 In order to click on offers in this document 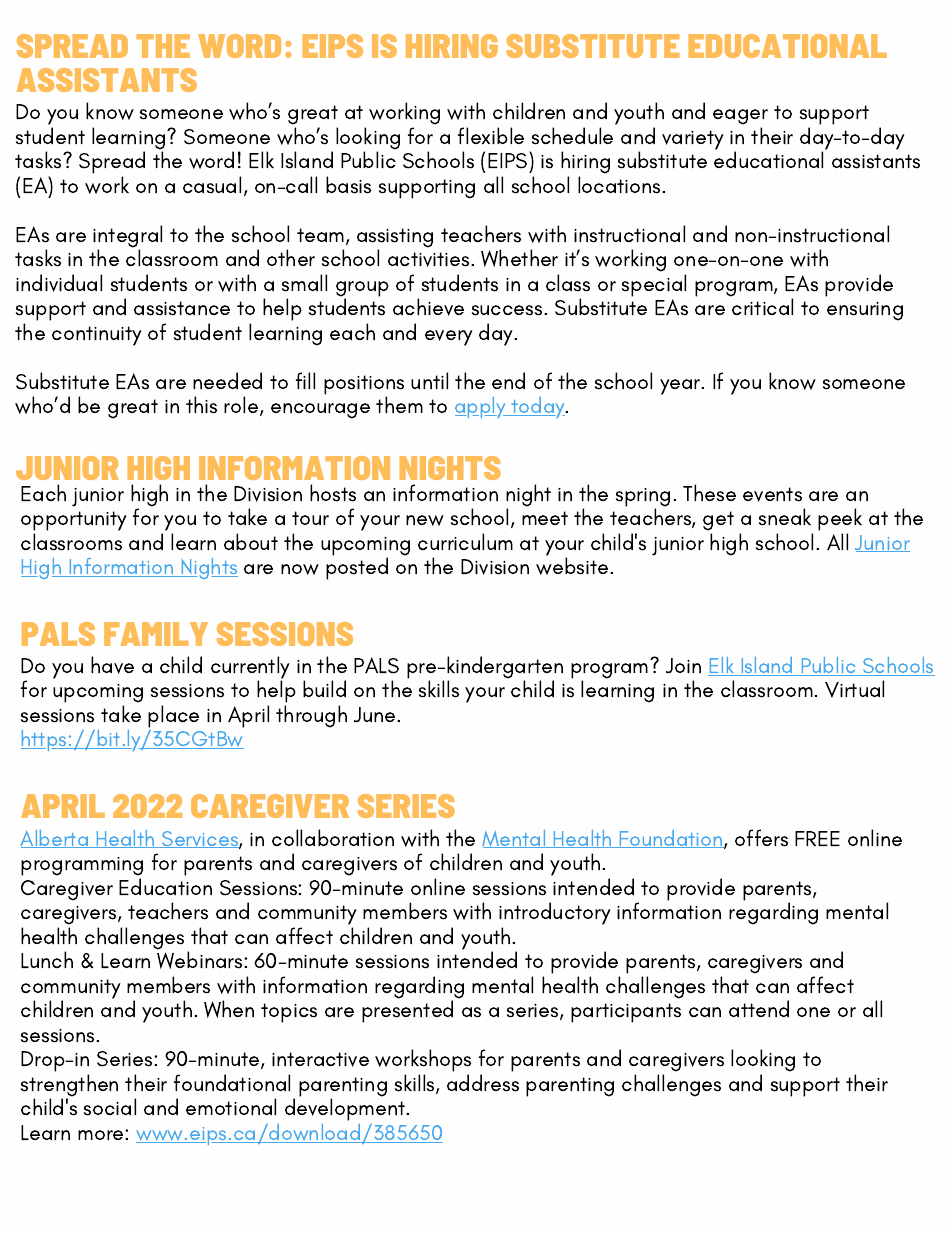, I will do `click(761, 838)`.
